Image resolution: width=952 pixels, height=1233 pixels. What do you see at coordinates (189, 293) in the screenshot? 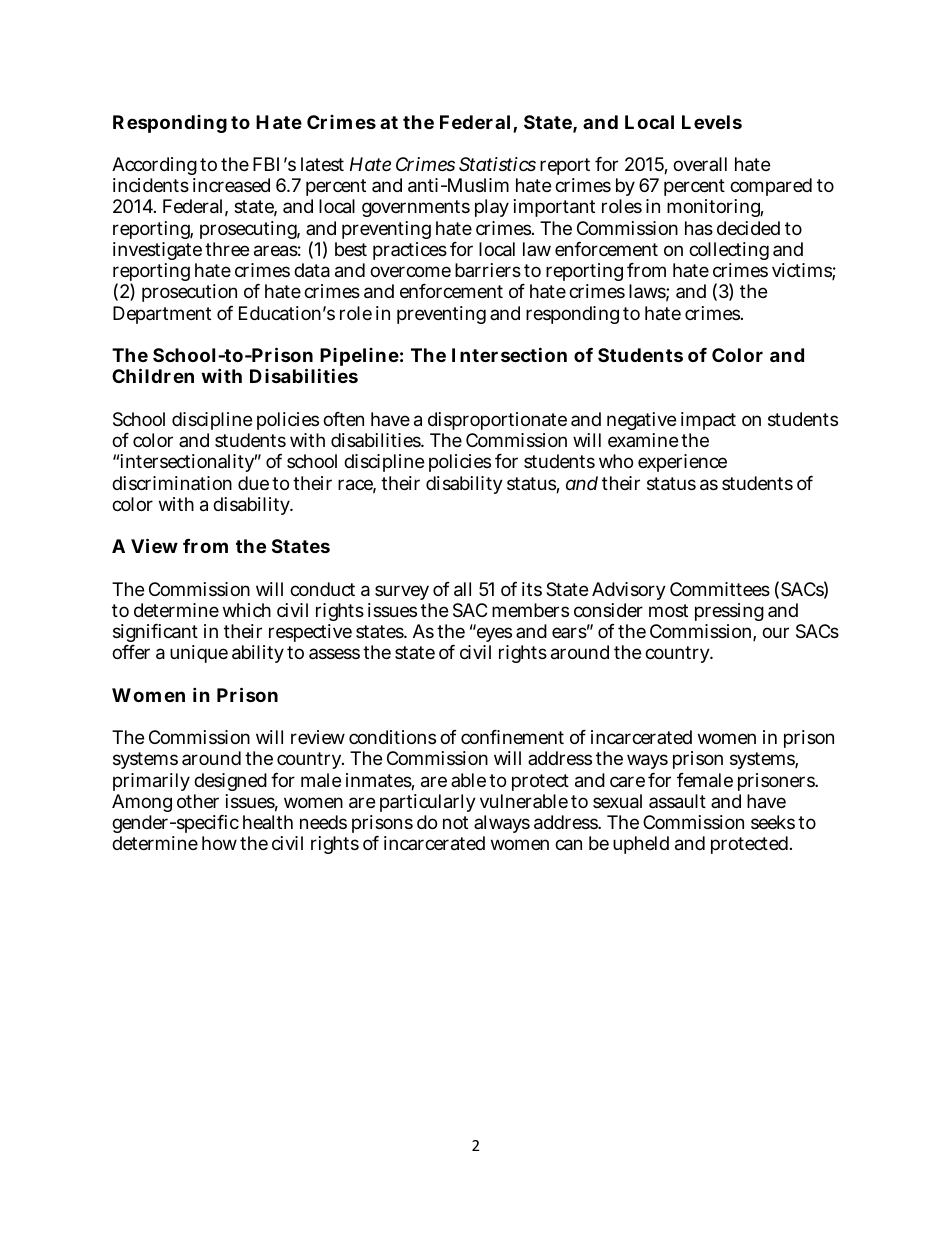
I see `prosecution` at bounding box center [189, 293].
